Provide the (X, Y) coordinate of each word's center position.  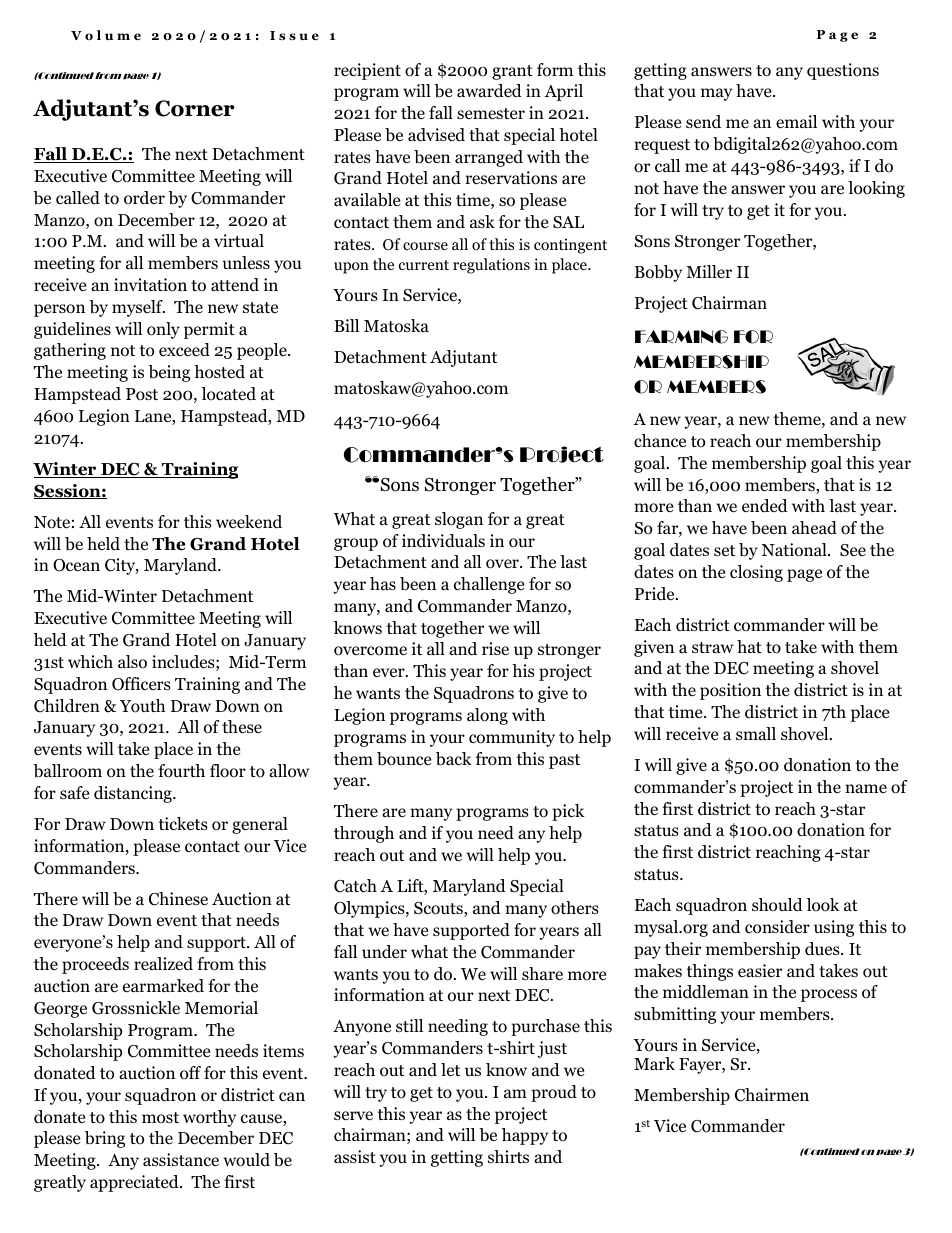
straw (712, 647)
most (160, 1118)
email (796, 122)
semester (491, 114)
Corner (195, 108)
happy (525, 1136)
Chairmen (772, 1095)
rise (495, 649)
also (132, 662)
